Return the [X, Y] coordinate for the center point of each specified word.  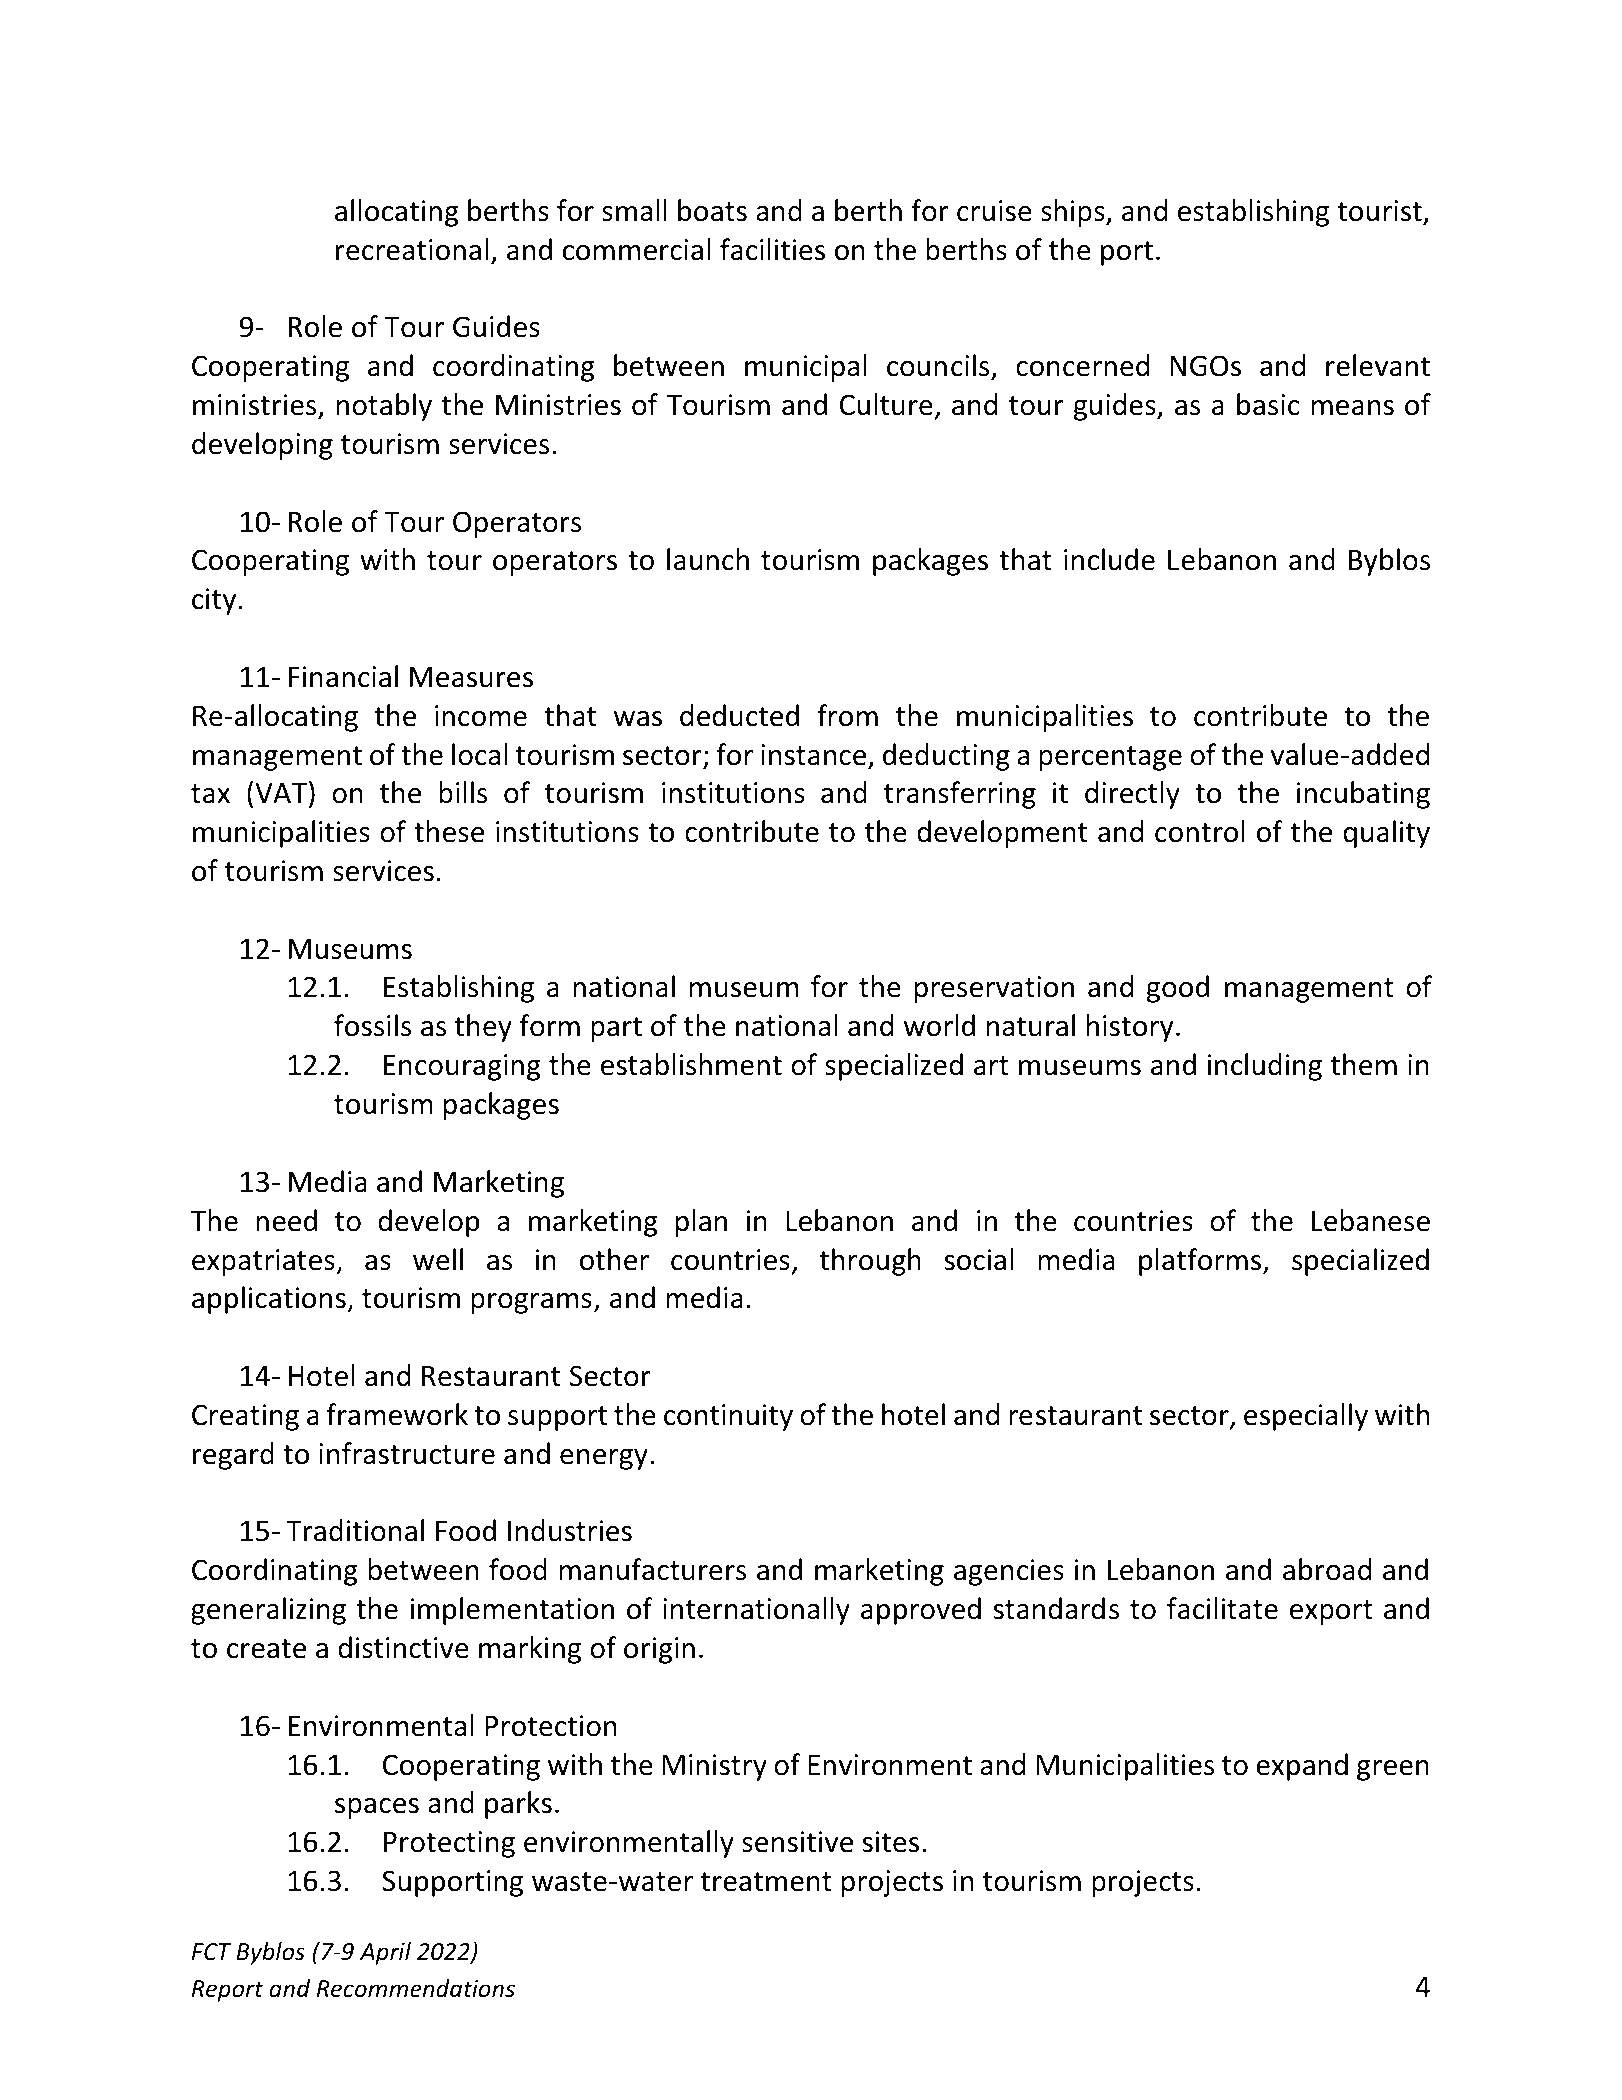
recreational [412, 249]
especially [1306, 1417]
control [1200, 831]
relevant [1378, 365]
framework [397, 1414]
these [449, 831]
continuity [728, 1417]
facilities [772, 249]
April [385, 1953]
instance [813, 755]
